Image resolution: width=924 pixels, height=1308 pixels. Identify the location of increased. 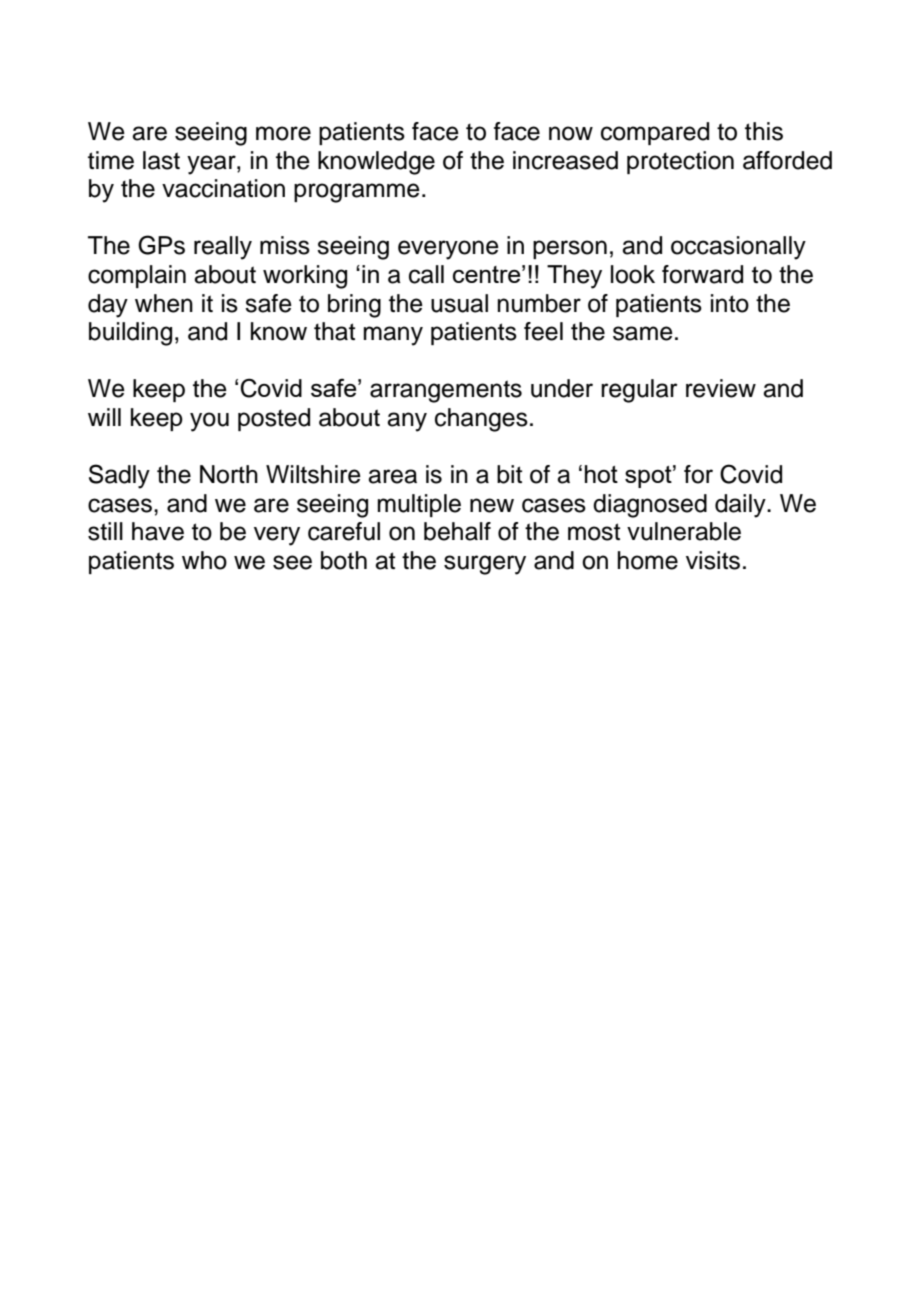
(565, 160).
